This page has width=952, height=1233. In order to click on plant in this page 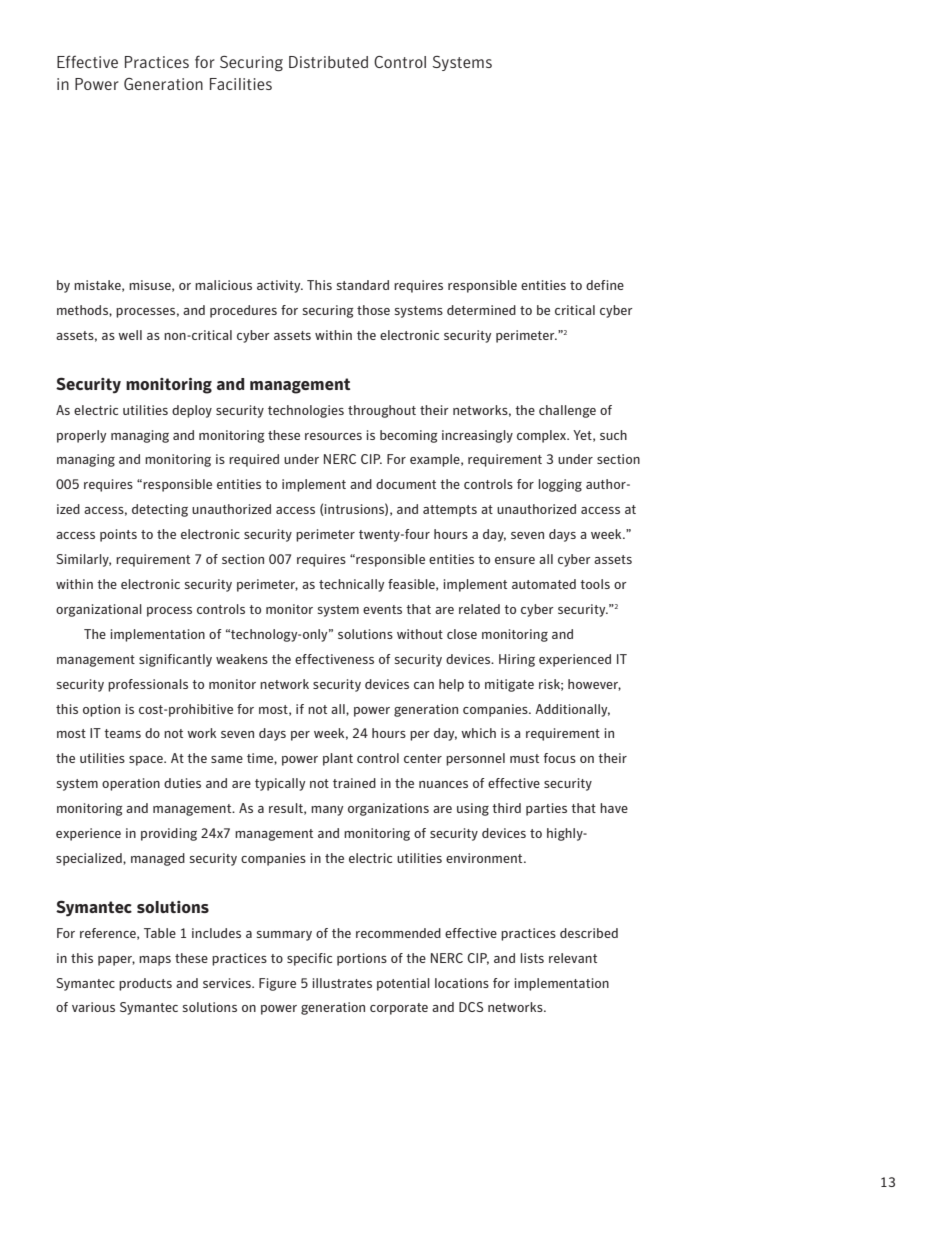, I will do `click(338, 759)`.
